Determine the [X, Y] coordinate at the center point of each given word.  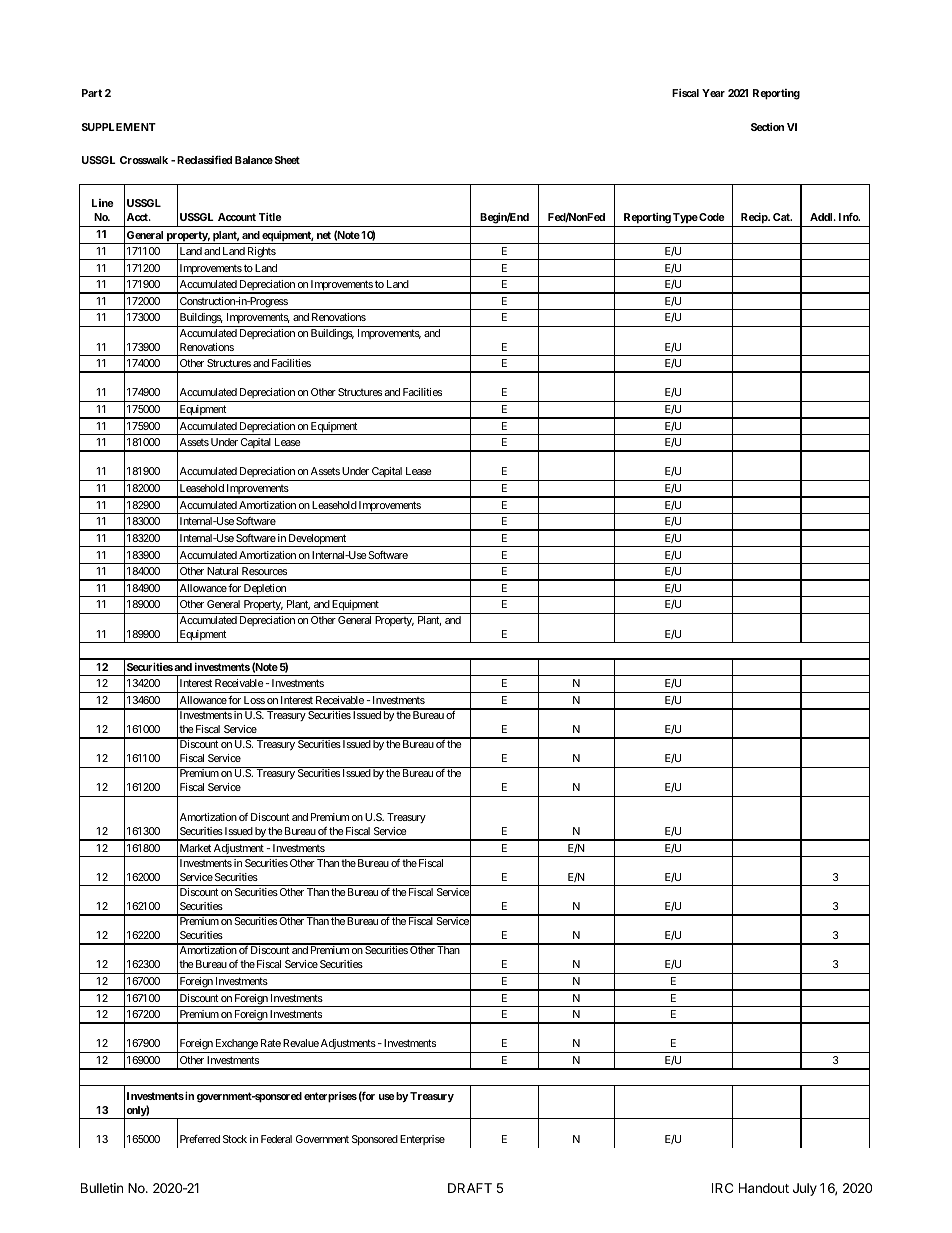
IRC [722, 1188]
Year [713, 93]
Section [767, 127]
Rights [261, 253]
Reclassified [204, 159]
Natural [222, 571]
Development [317, 540]
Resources [264, 571]
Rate [271, 1043]
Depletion [265, 590]
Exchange [236, 1046]
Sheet [287, 160]
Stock [235, 1139]
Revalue [301, 1043]
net [324, 235]
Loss [254, 700]
